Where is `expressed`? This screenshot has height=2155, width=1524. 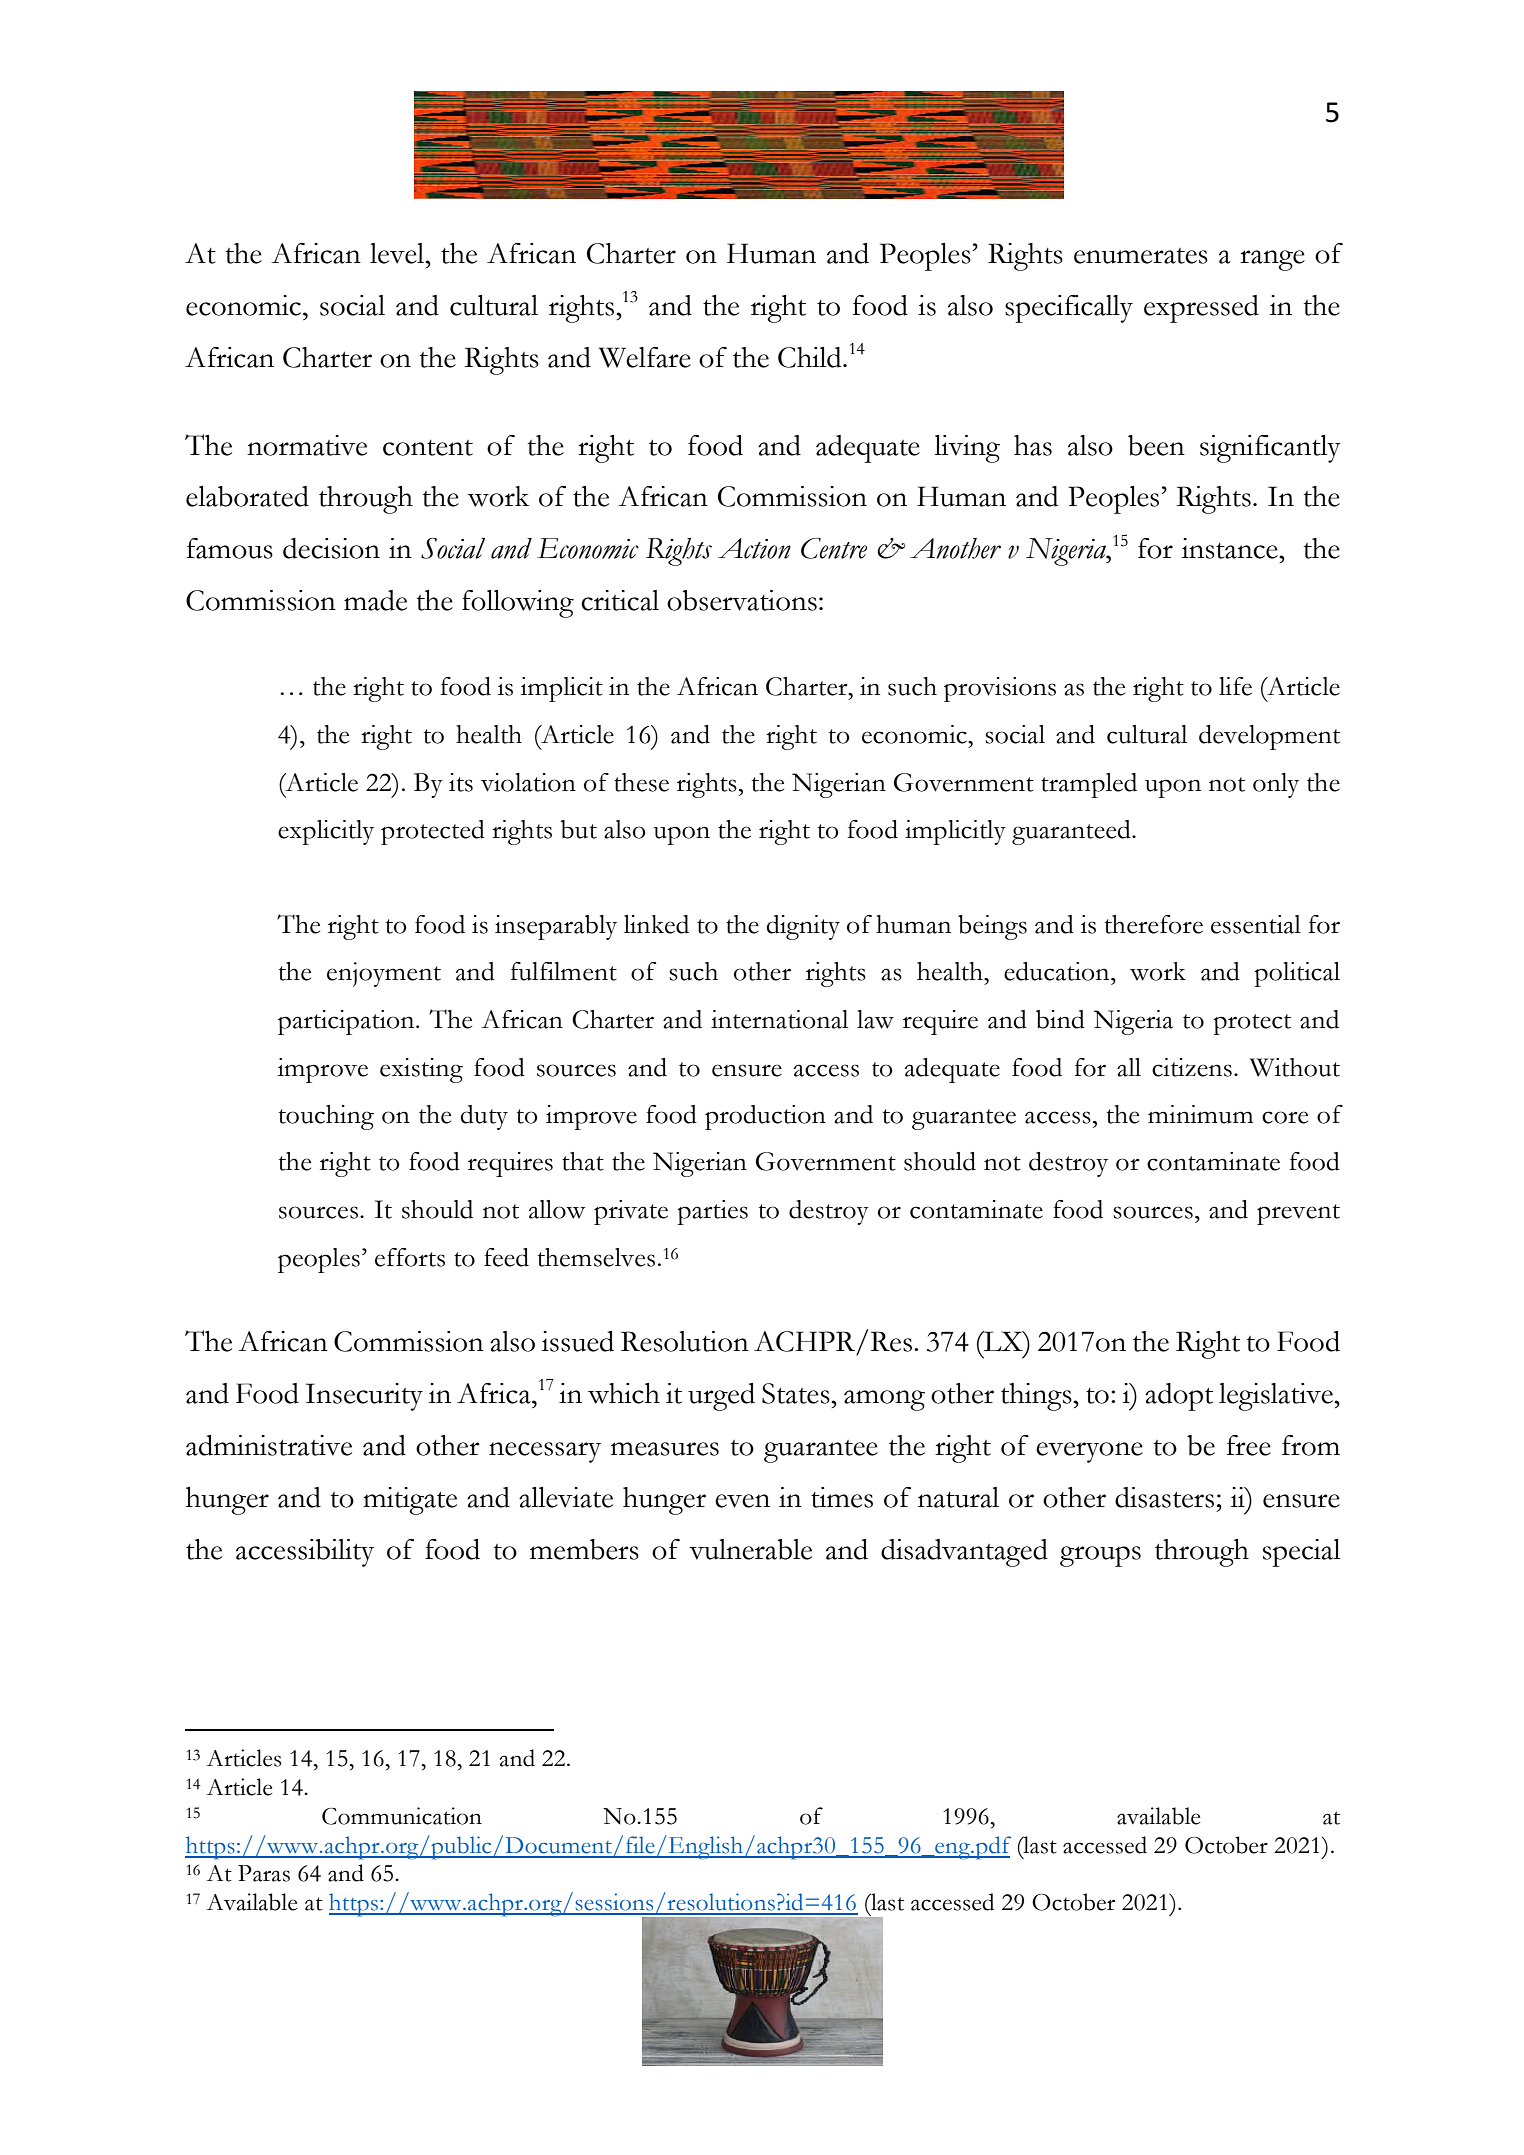 expressed is located at coordinates (1201, 309).
